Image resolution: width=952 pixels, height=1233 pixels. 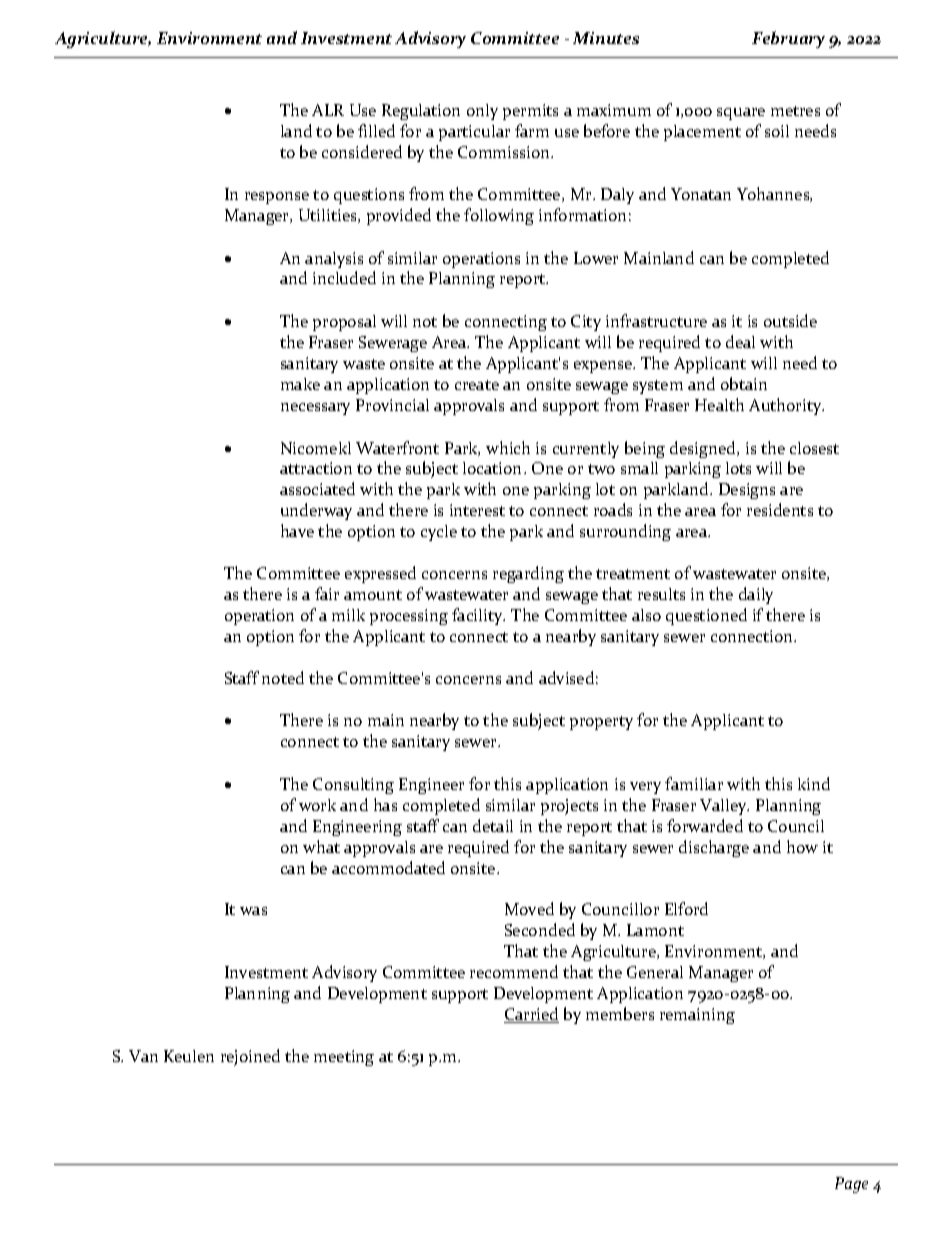 What do you see at coordinates (283, 677) in the page?
I see `noted` at bounding box center [283, 677].
